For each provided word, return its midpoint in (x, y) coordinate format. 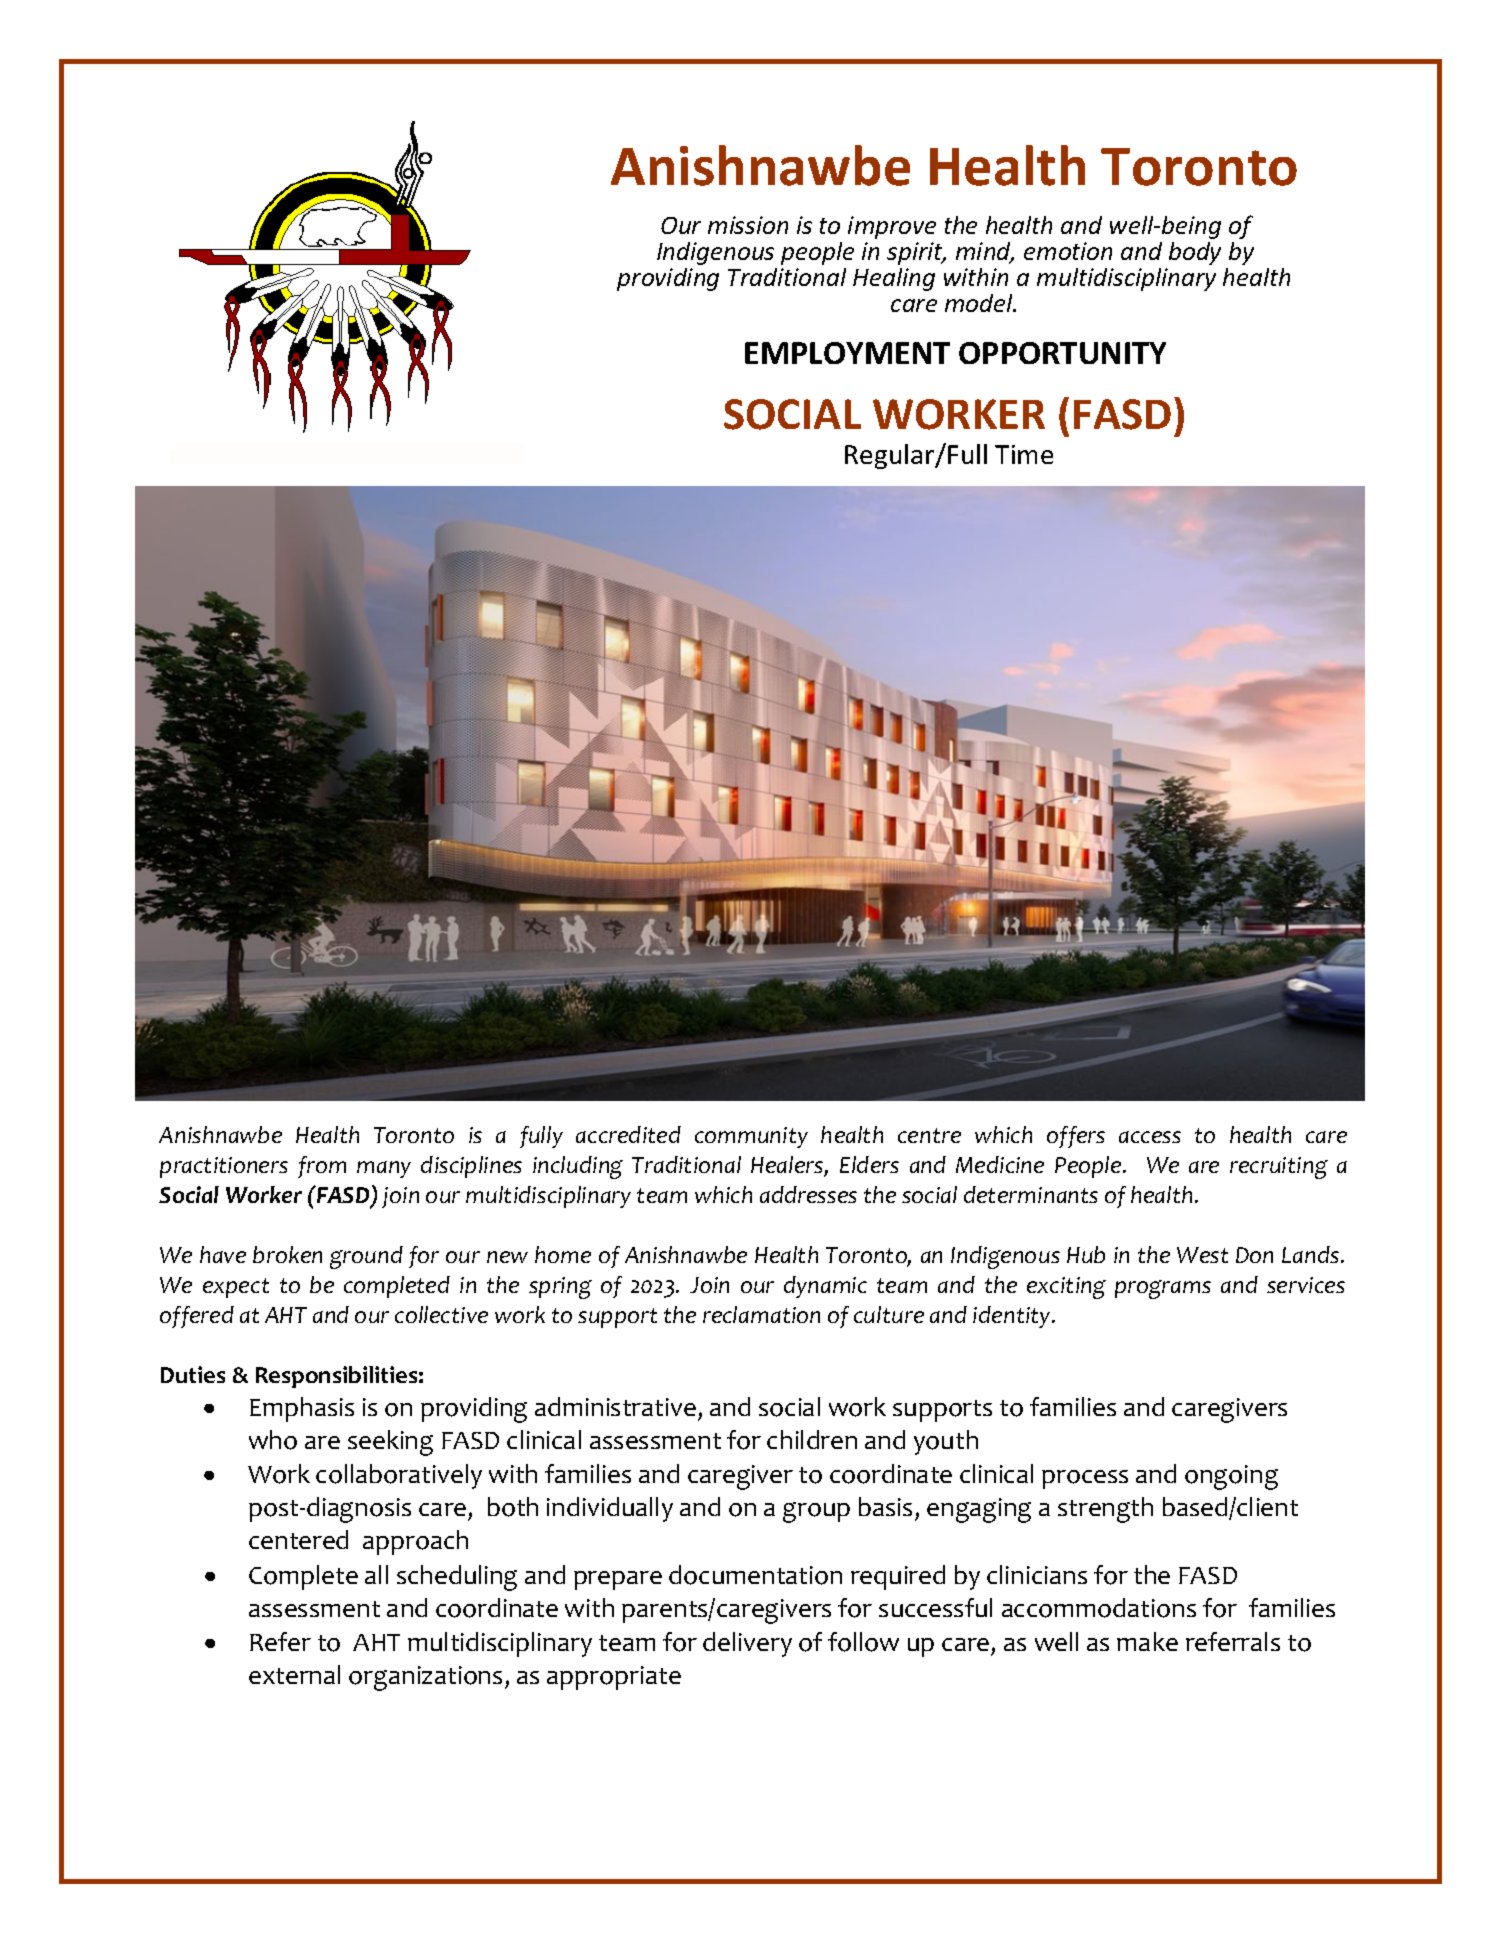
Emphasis (302, 1409)
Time (1024, 454)
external (294, 1674)
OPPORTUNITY (1062, 353)
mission (748, 225)
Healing (894, 279)
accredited (628, 1134)
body (1195, 253)
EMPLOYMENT (847, 353)
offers (1076, 1137)
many (384, 1169)
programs (1163, 1289)
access (1150, 1137)
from (322, 1167)
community (751, 1137)
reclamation (761, 1314)
